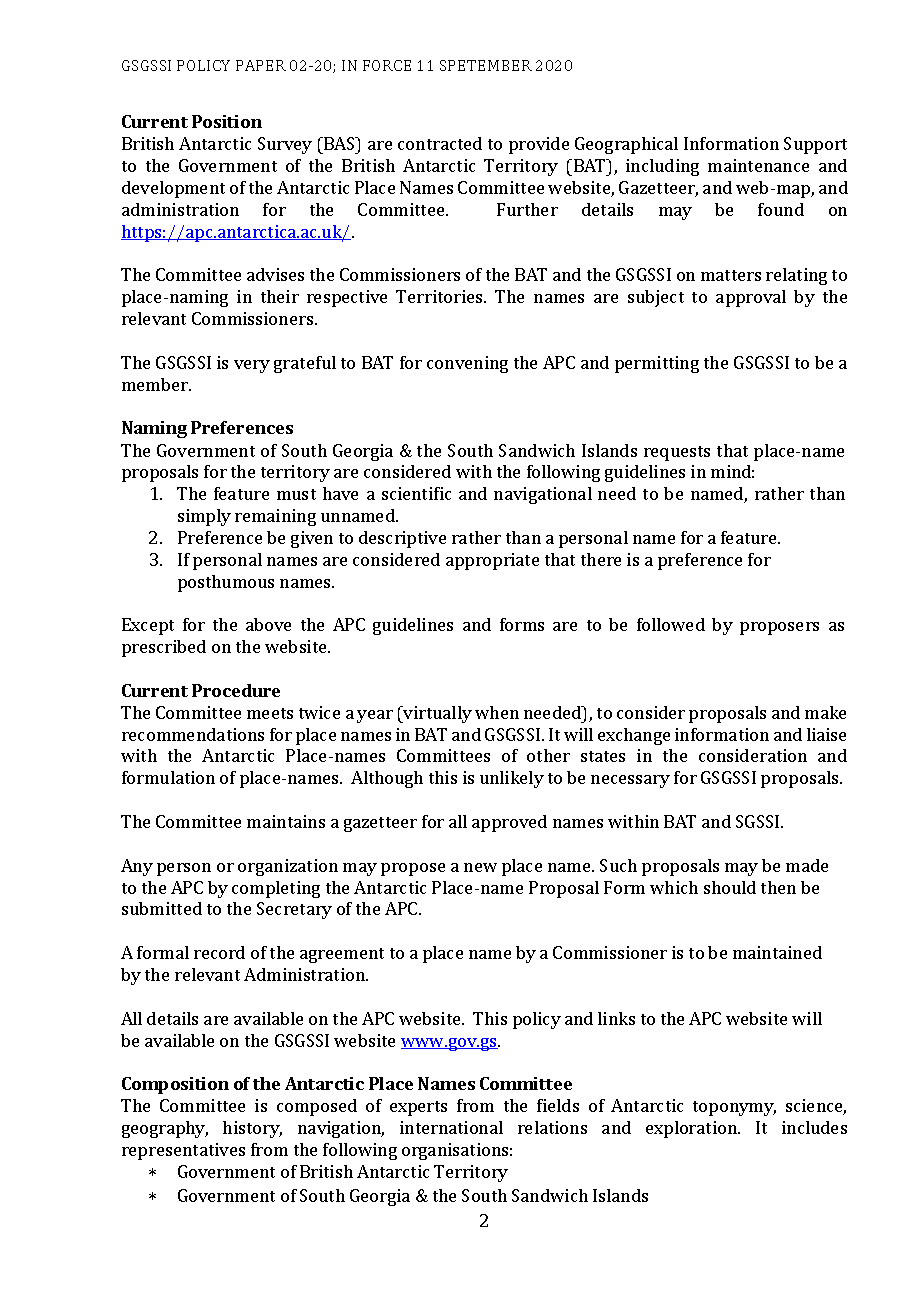 The height and width of the screenshot is (1309, 924). I want to click on history, so click(252, 1129).
